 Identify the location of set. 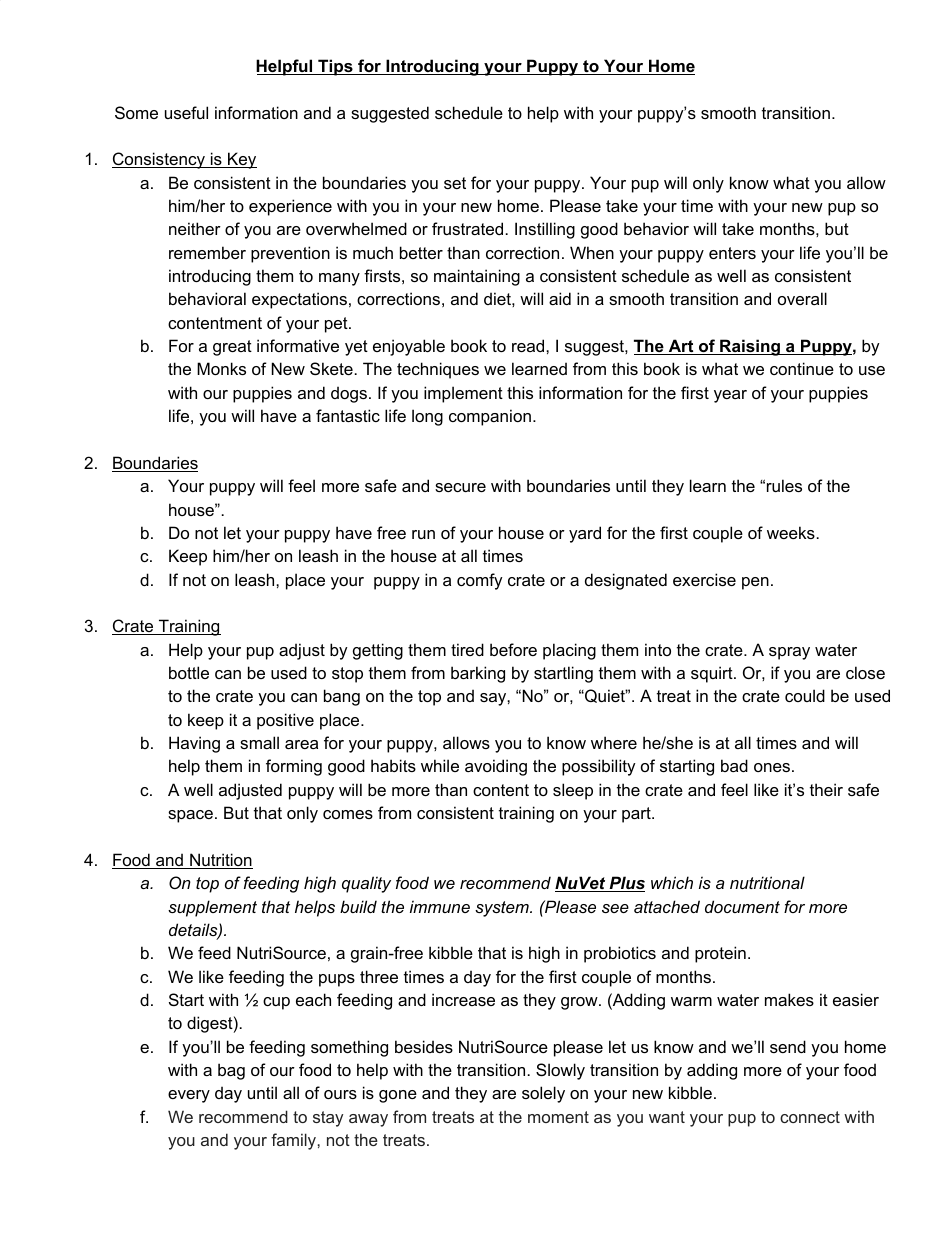
(455, 183).
